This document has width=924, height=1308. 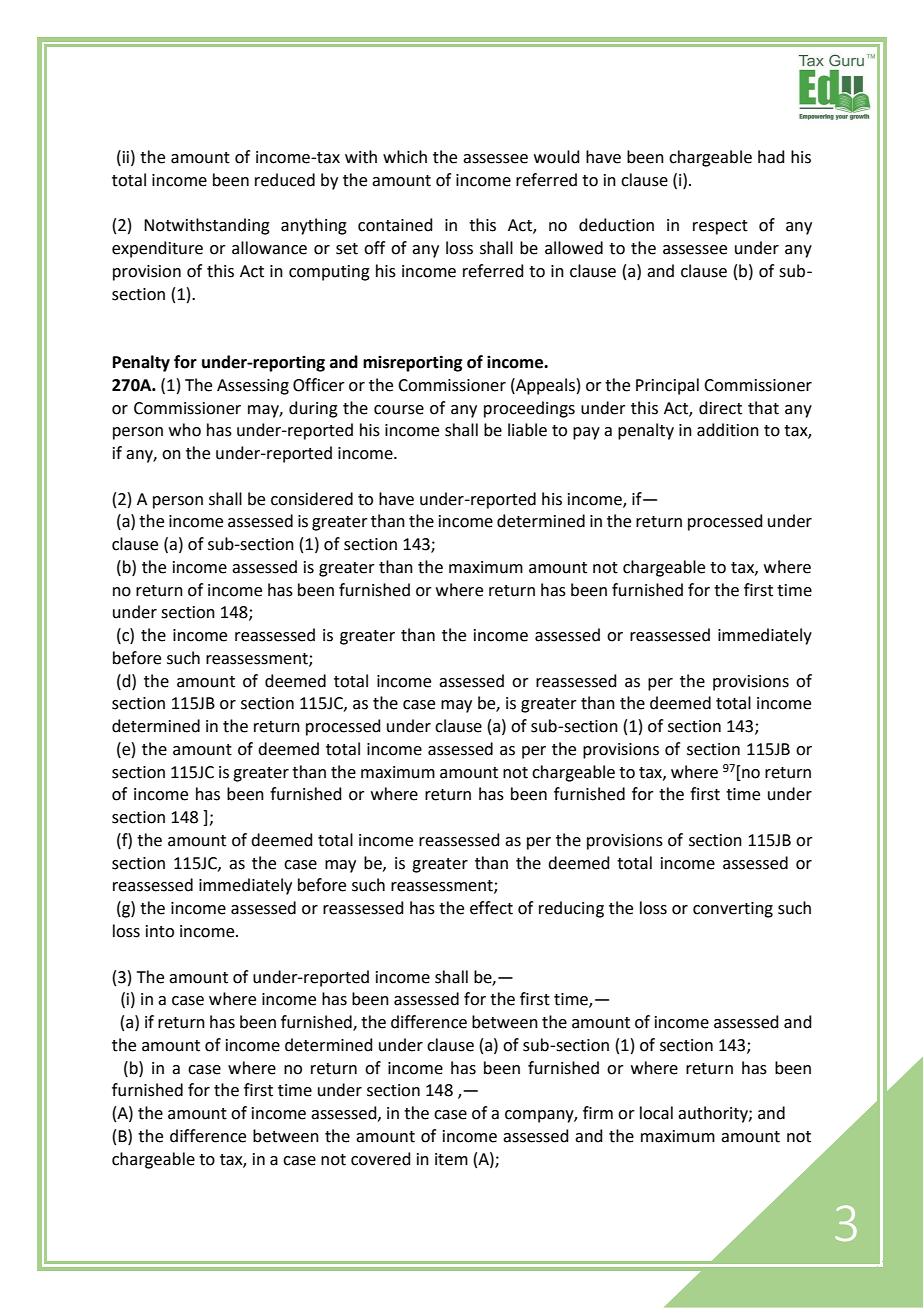 What do you see at coordinates (405, 157) in the document?
I see `which` at bounding box center [405, 157].
